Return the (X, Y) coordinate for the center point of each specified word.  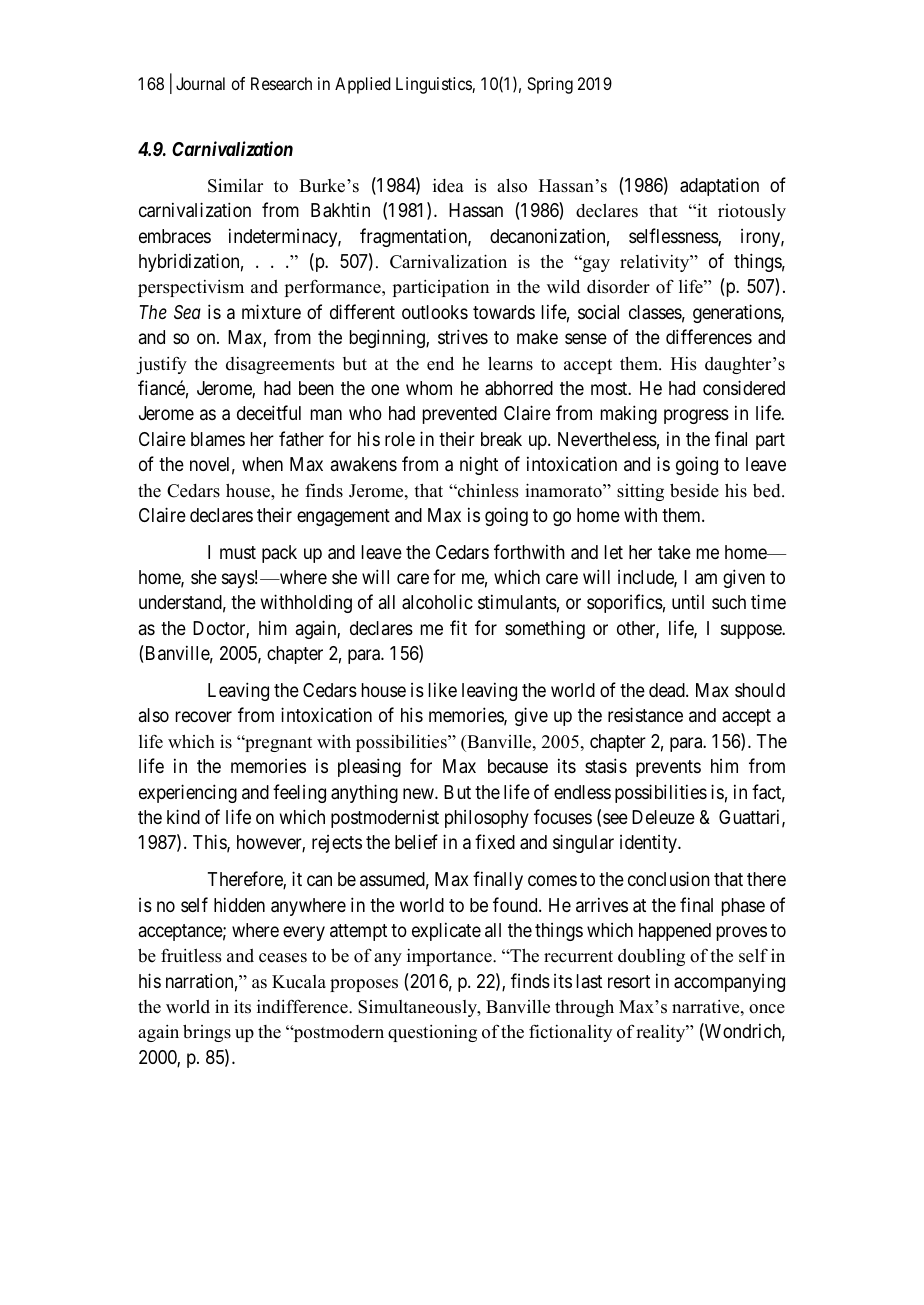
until (688, 601)
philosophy (487, 819)
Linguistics (434, 85)
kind (183, 816)
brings (207, 1033)
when (262, 464)
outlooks (435, 312)
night (479, 465)
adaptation (719, 186)
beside (694, 490)
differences (709, 336)
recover (204, 717)
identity (650, 844)
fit (458, 627)
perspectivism (191, 288)
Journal (200, 83)
